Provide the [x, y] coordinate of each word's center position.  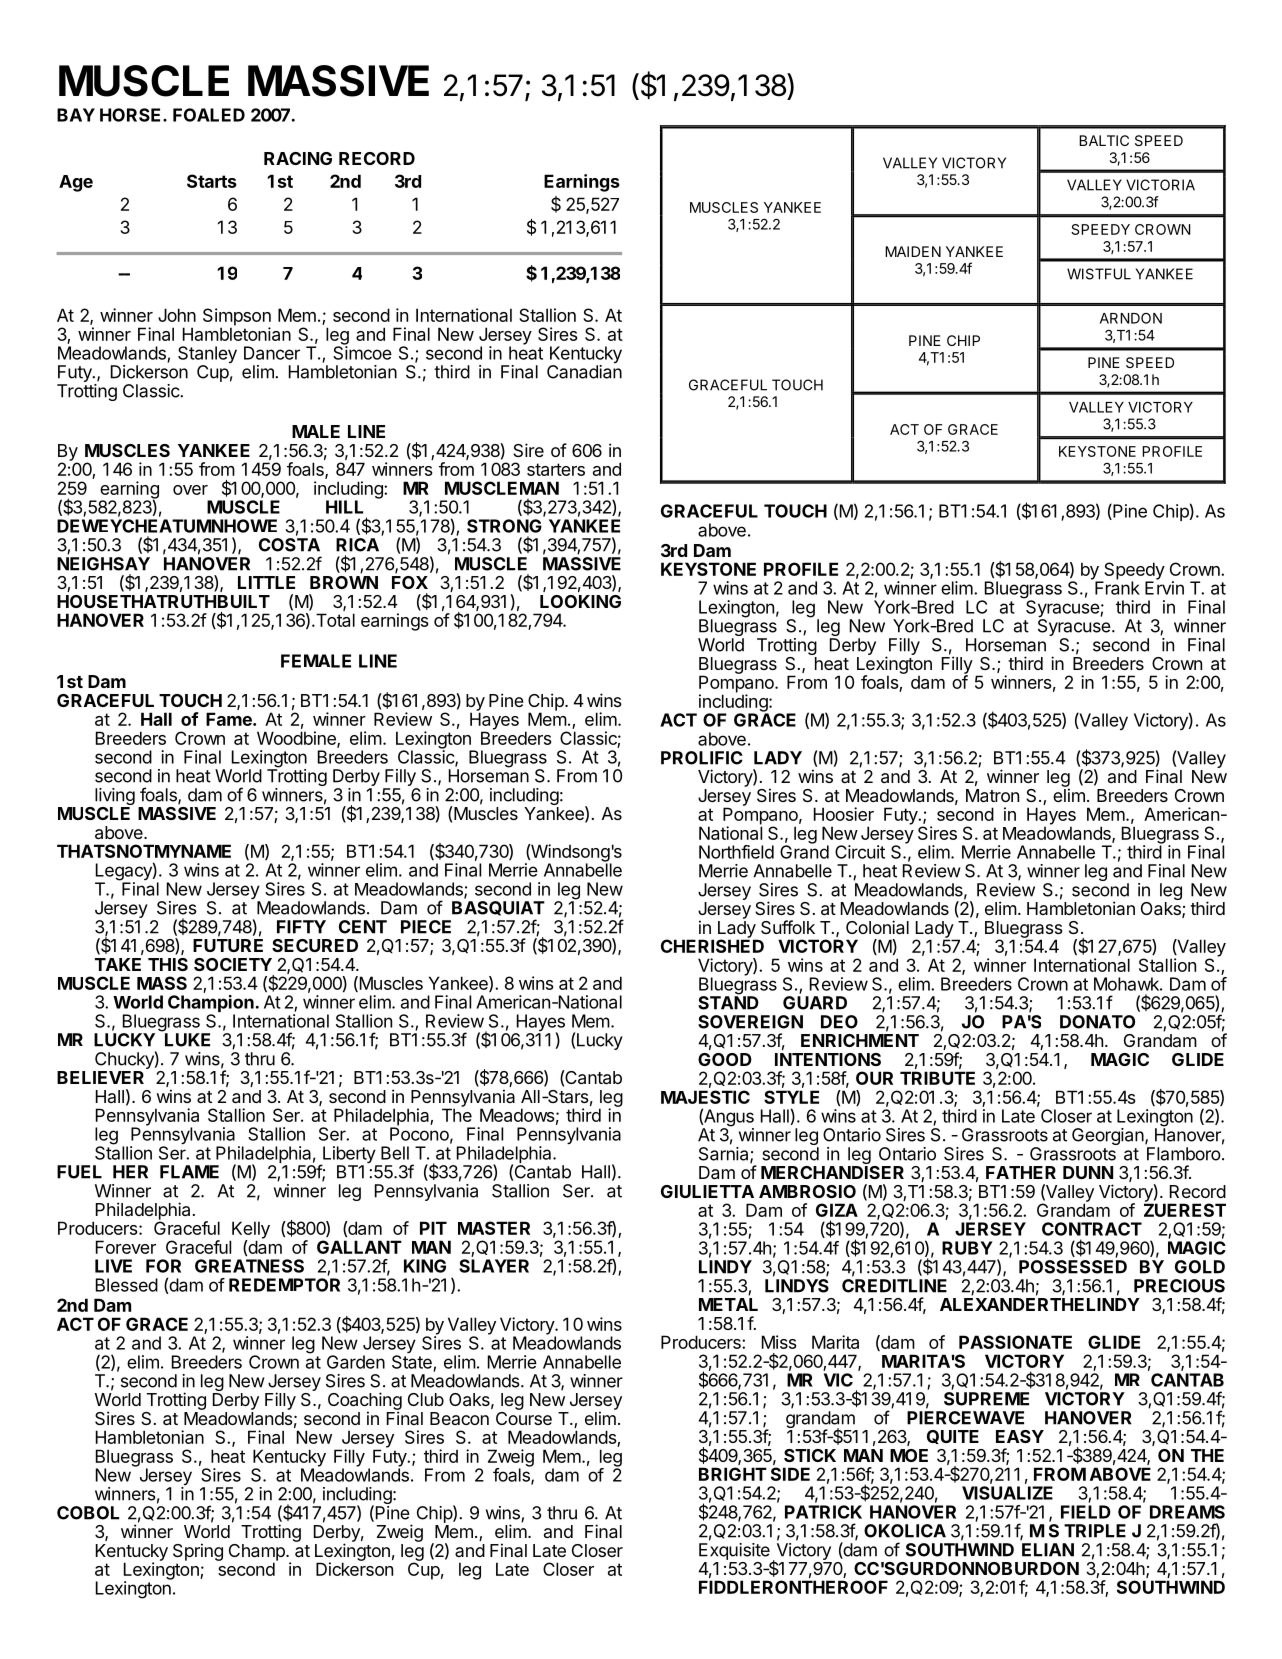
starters [556, 469]
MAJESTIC [705, 1097]
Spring [198, 1552]
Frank [1117, 587]
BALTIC [1104, 140]
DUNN [1088, 1172]
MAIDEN [913, 251]
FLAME [189, 1172]
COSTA [289, 545]
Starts [212, 181]
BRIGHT [733, 1474]
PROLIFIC [702, 758]
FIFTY [301, 927]
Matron [992, 795]
